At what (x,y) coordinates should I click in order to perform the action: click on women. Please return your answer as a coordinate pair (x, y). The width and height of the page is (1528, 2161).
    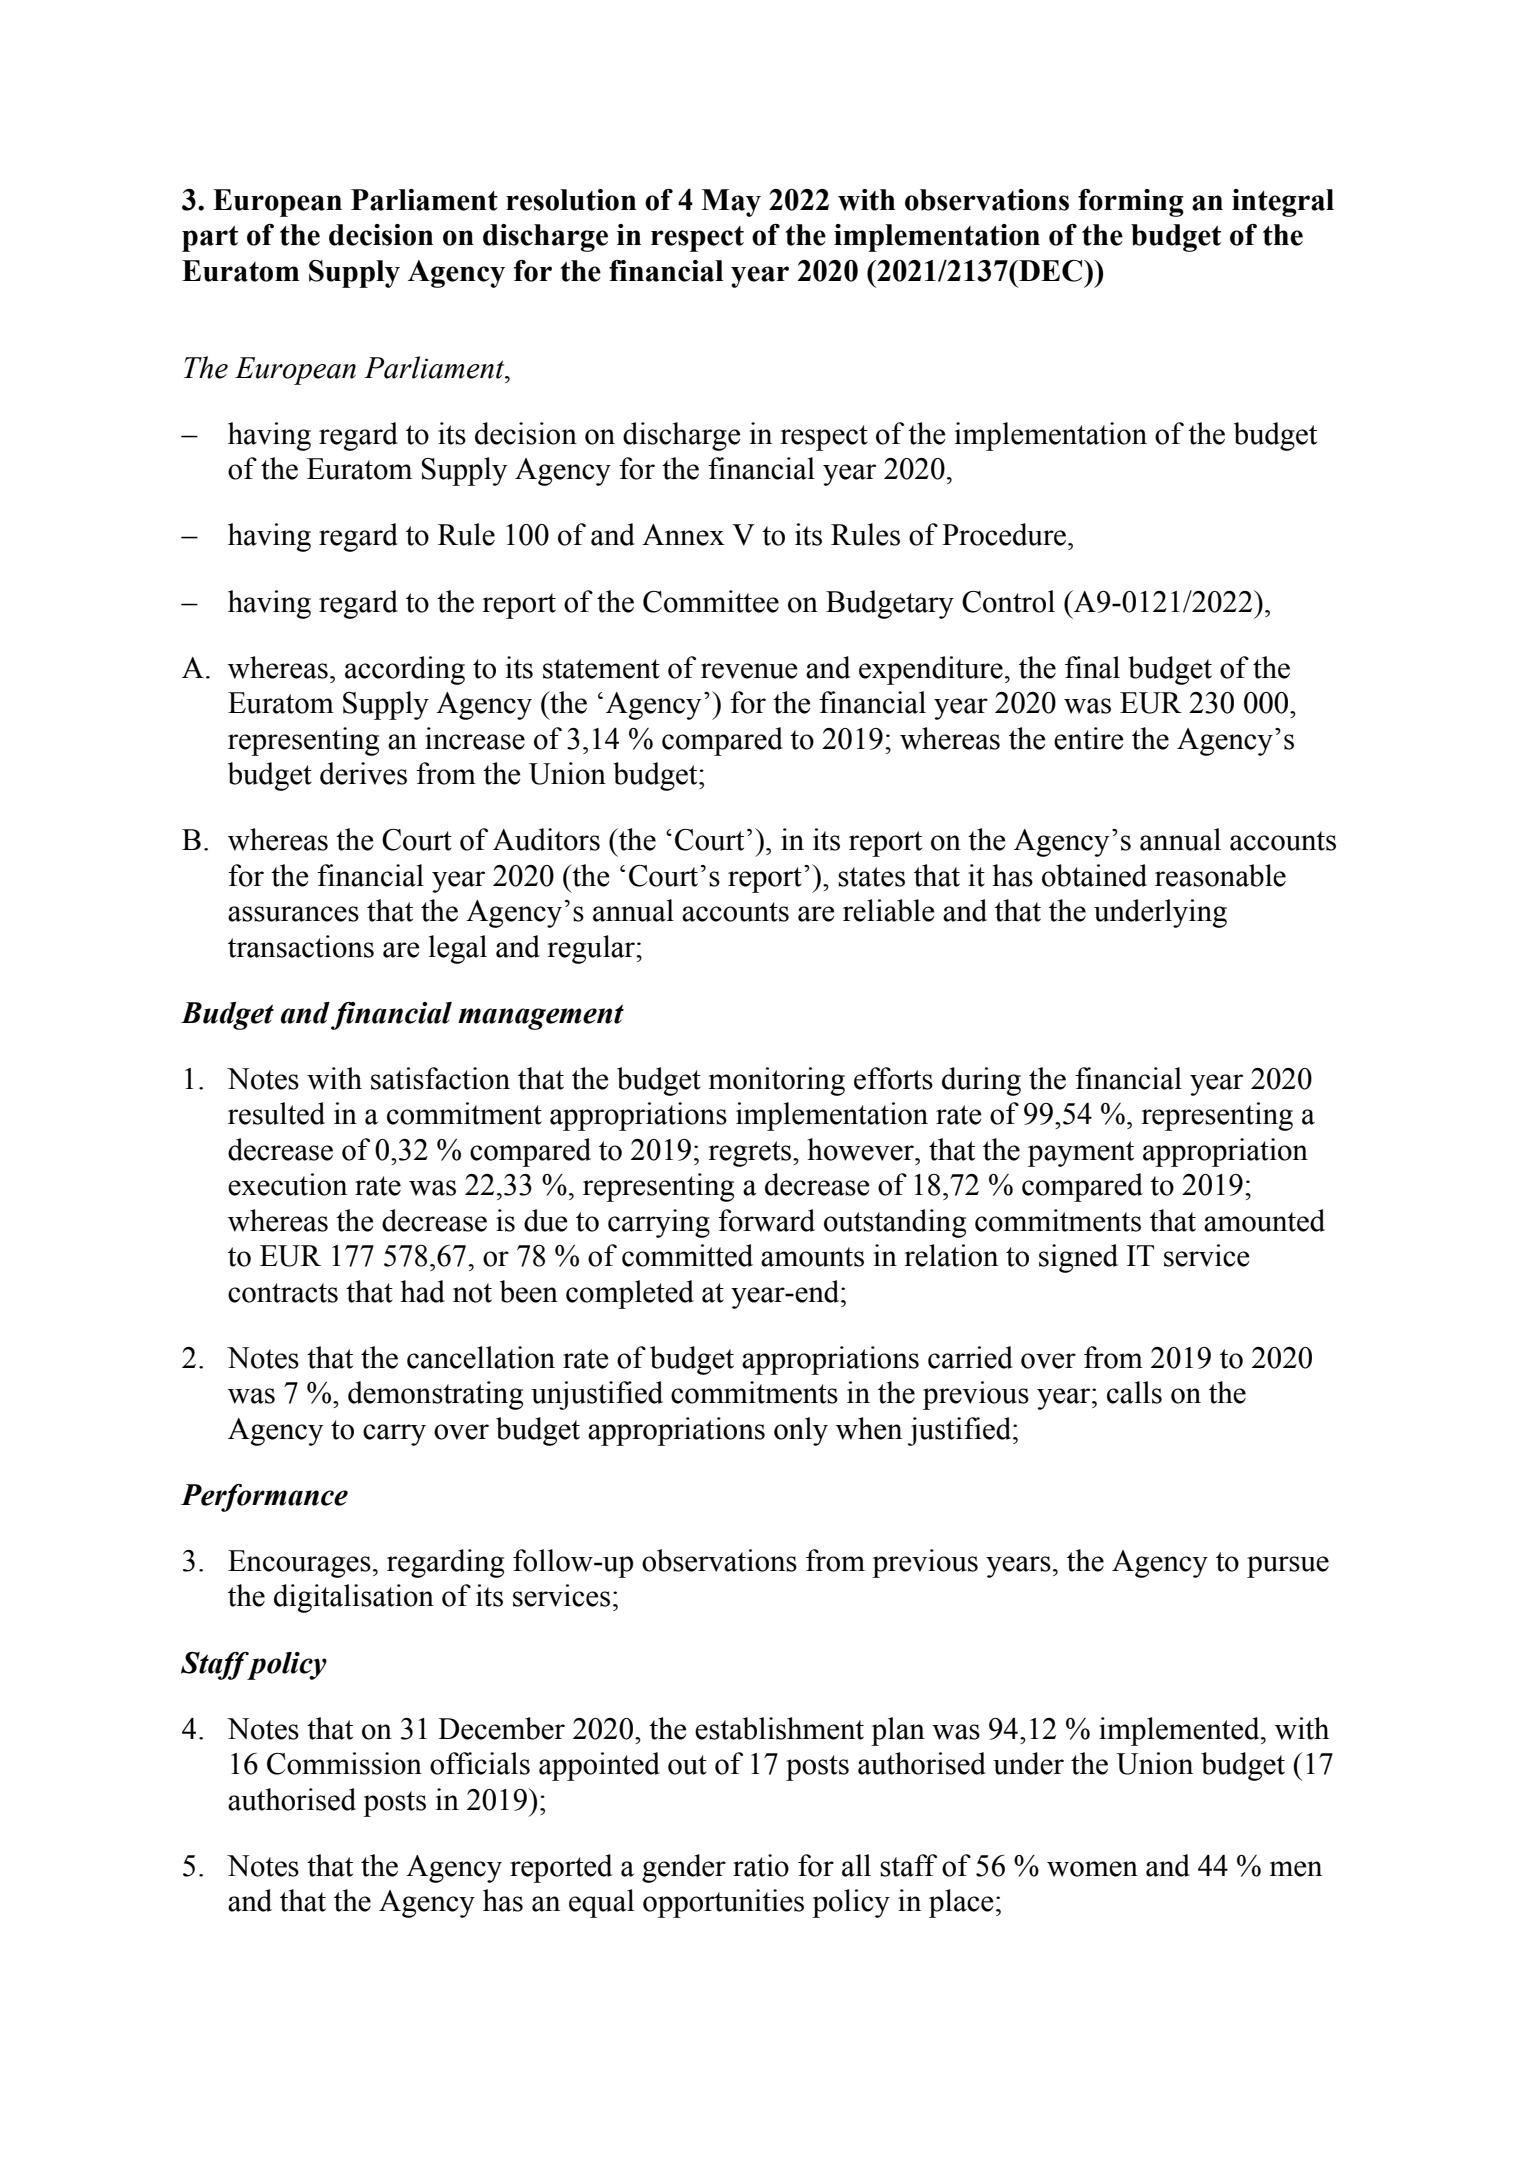
    Looking at the image, I should click on (1092, 1869).
